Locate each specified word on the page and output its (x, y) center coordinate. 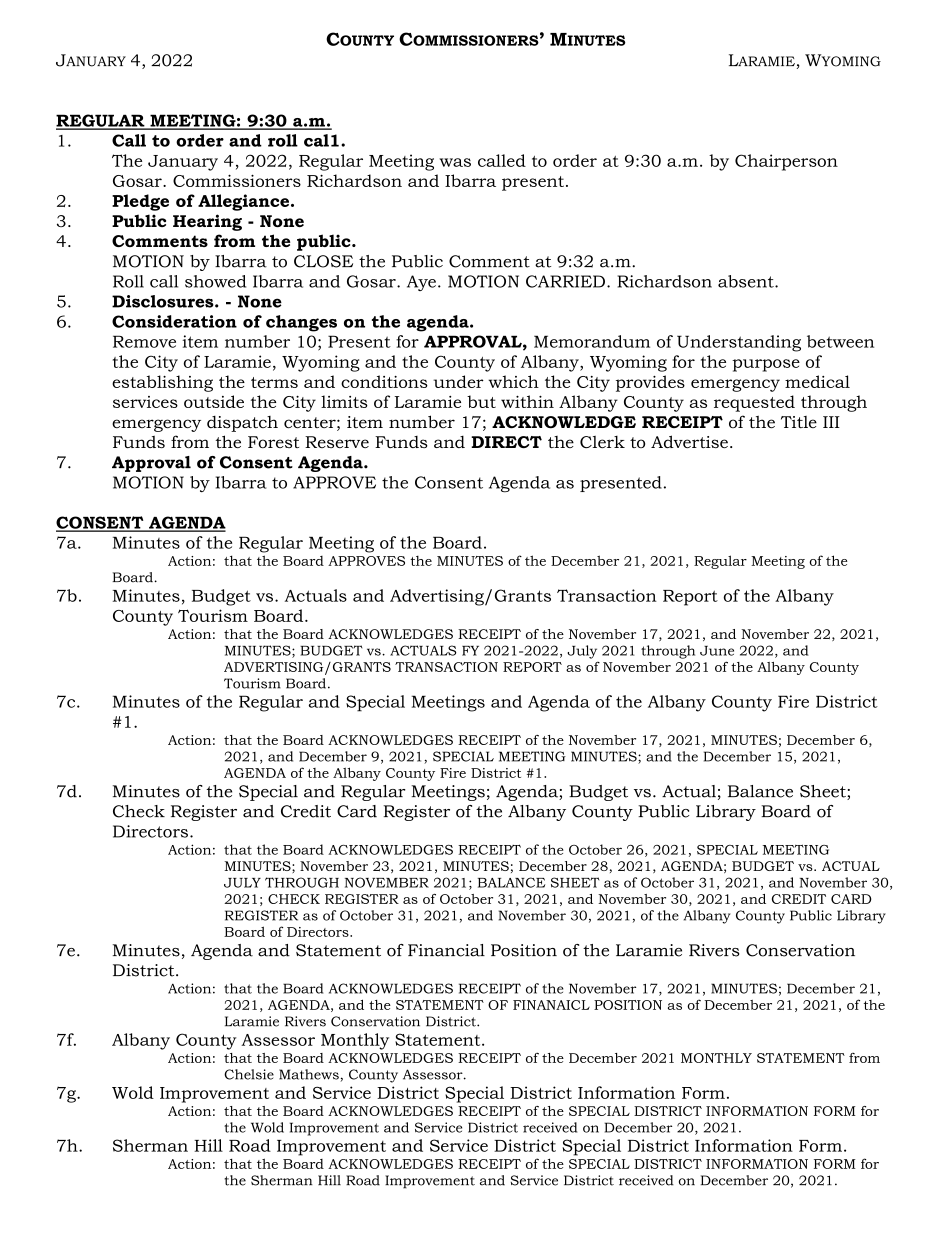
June (717, 651)
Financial (446, 950)
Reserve (337, 442)
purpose (766, 365)
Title (799, 422)
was (455, 162)
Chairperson (786, 162)
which (513, 381)
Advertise (689, 441)
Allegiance (245, 202)
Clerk (602, 442)
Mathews (310, 1075)
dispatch (242, 424)
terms (274, 382)
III (831, 422)
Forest (273, 442)
